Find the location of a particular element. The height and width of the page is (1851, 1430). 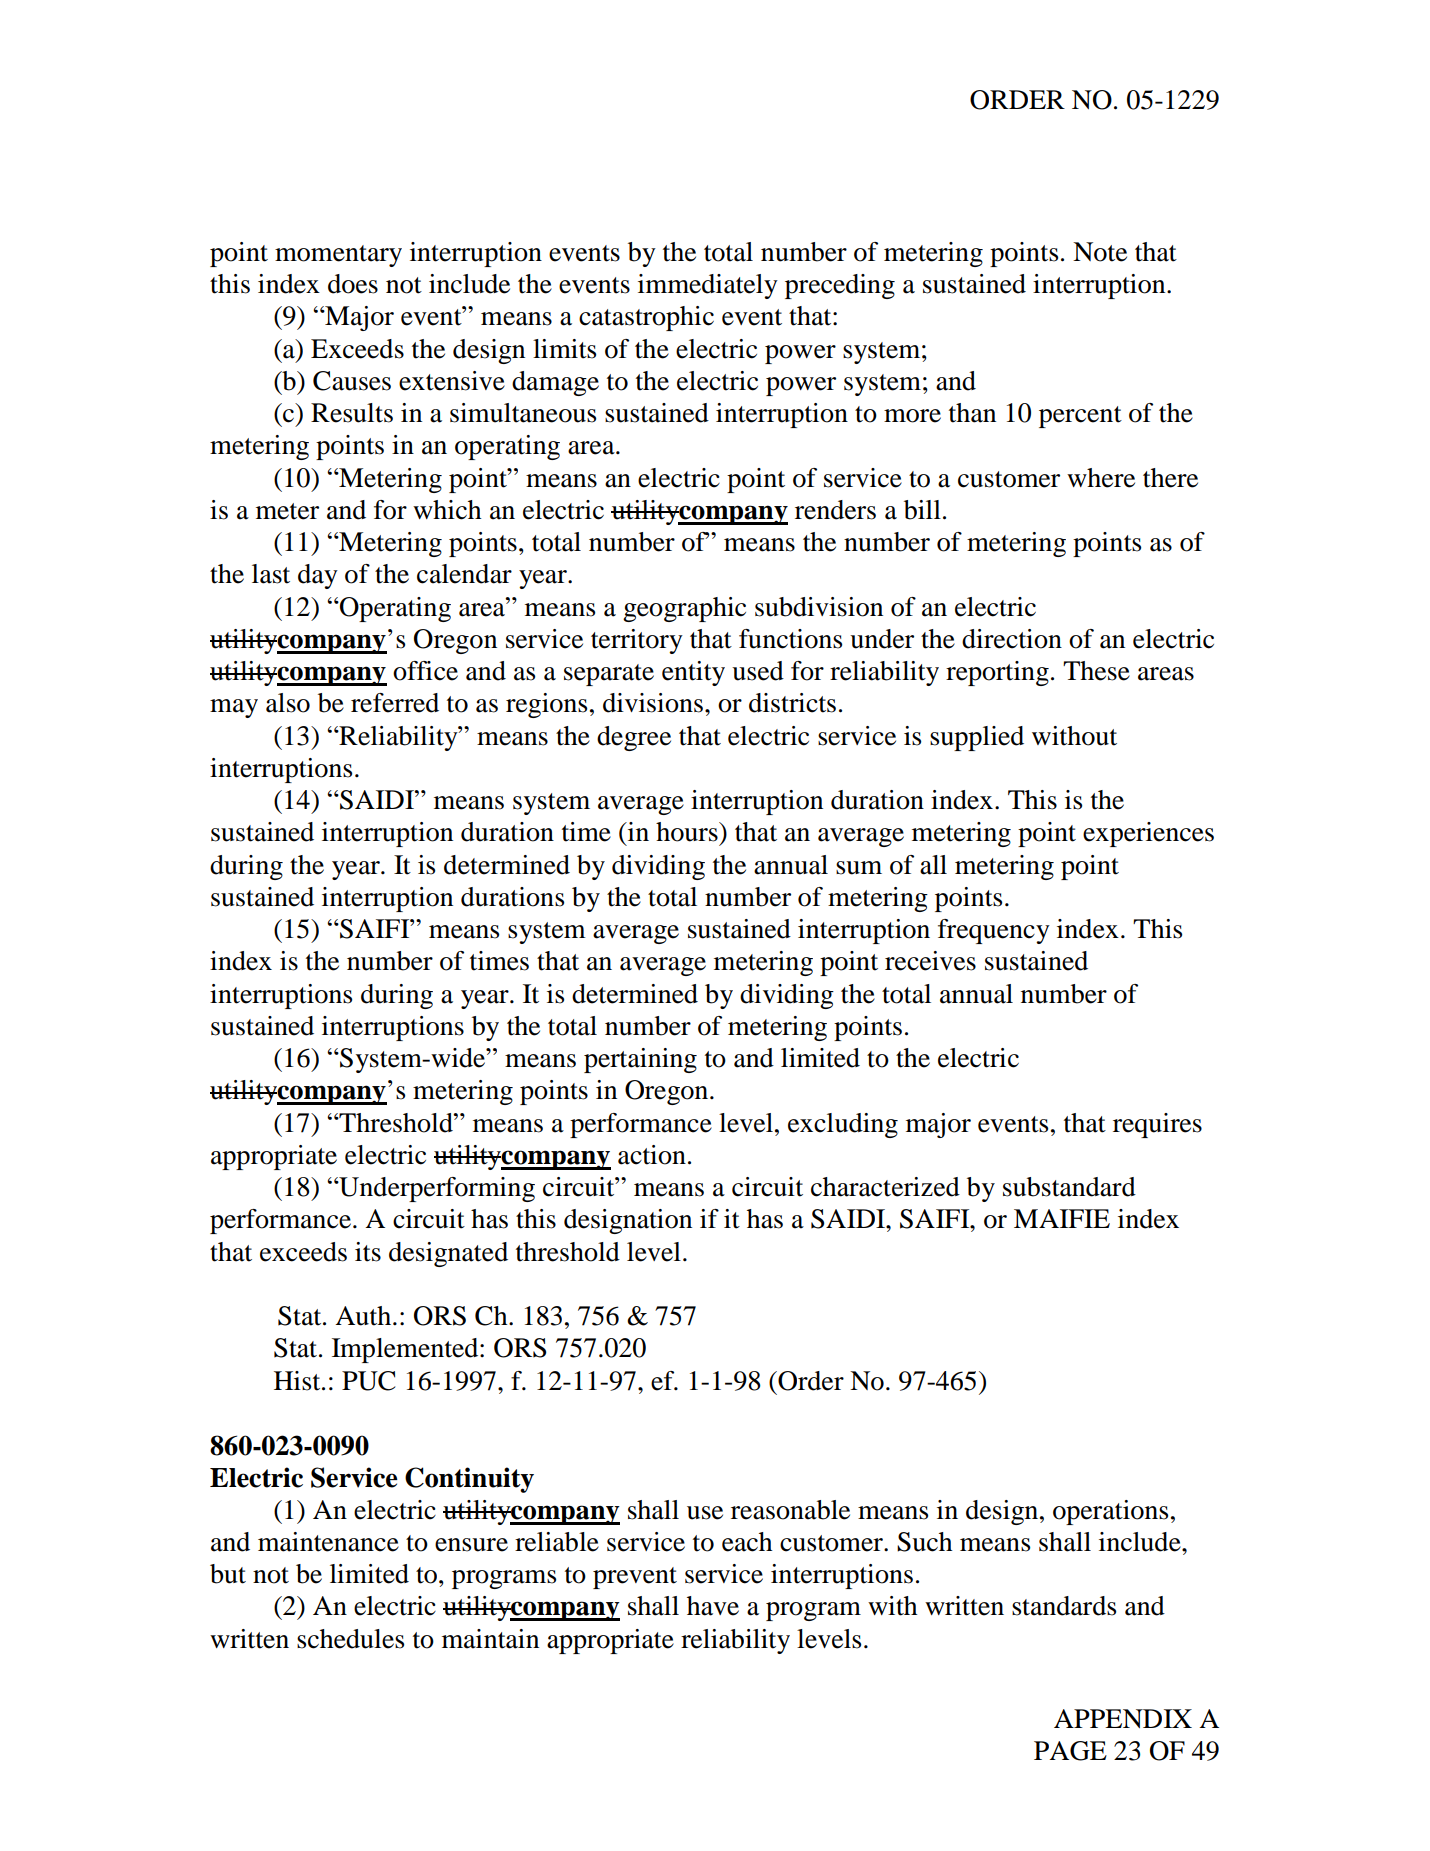

frequency is located at coordinates (994, 931).
